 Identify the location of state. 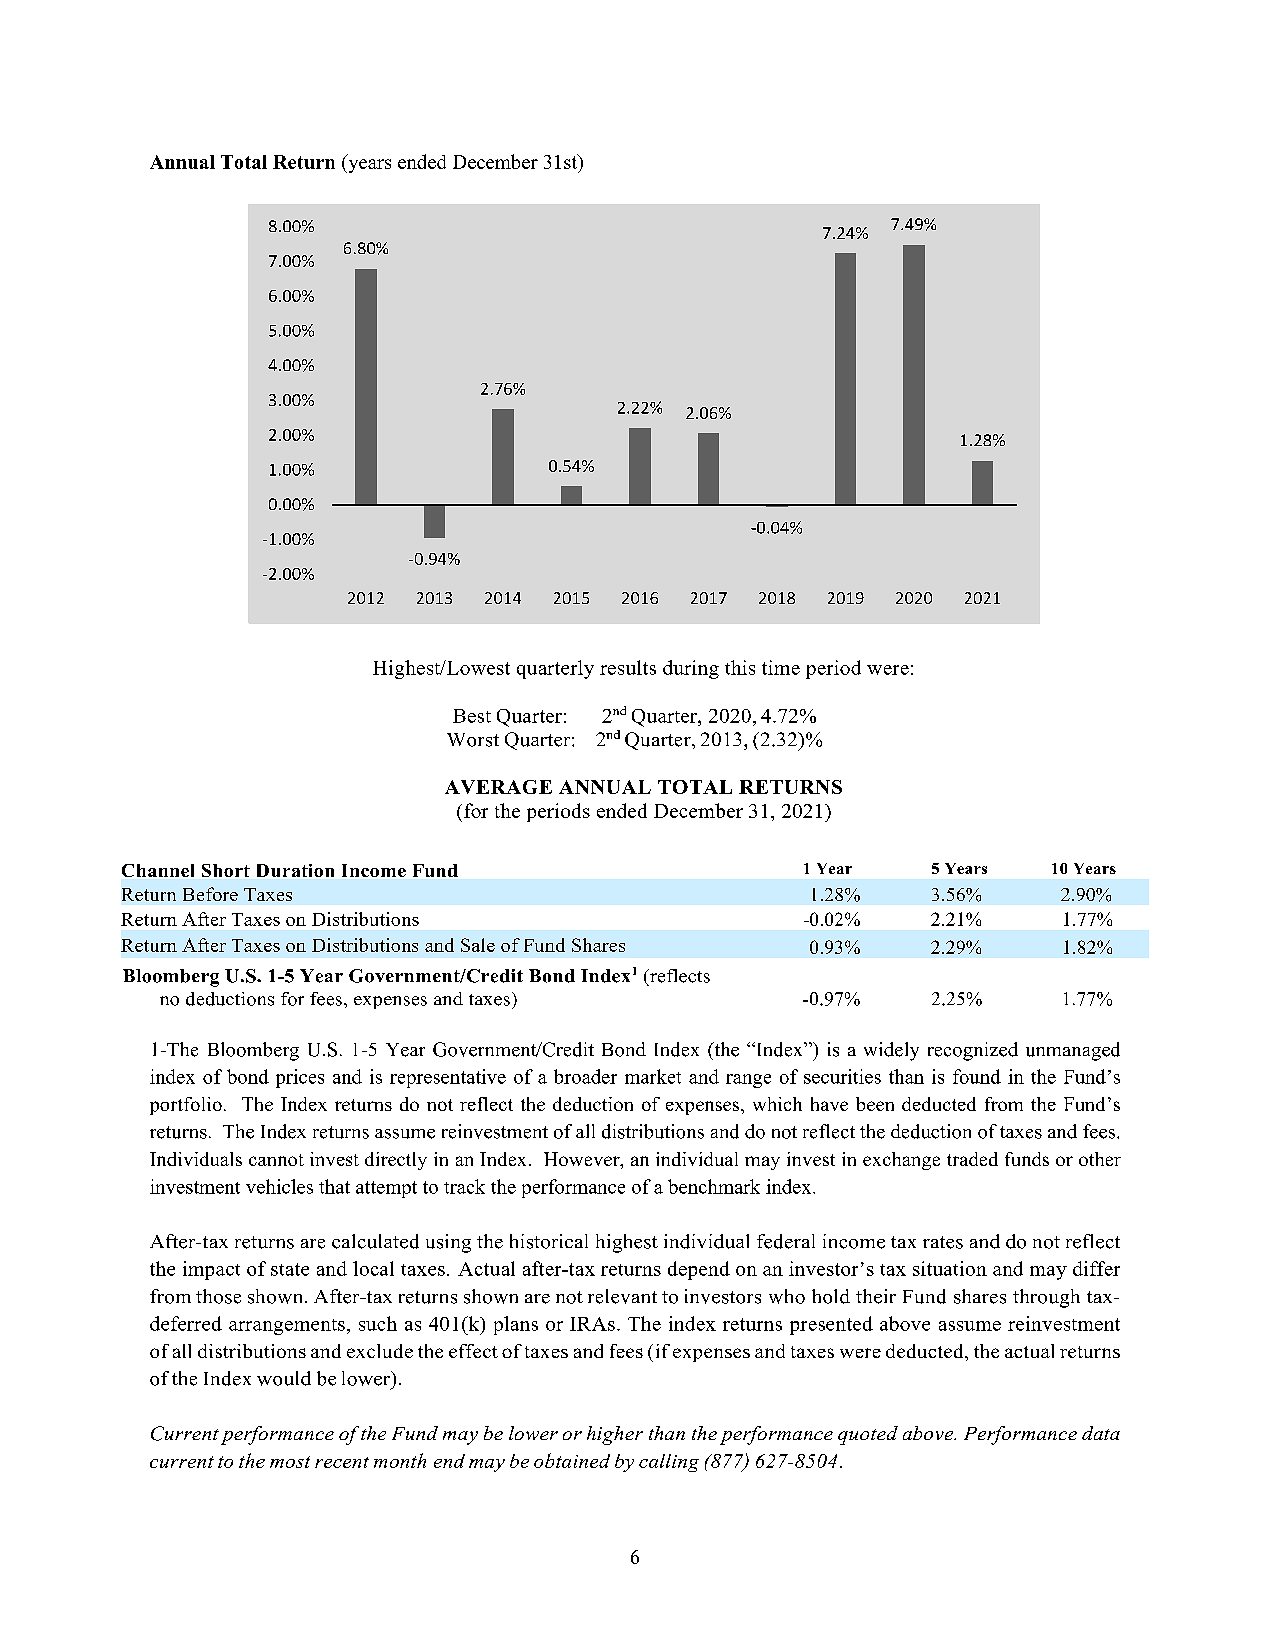
(290, 1269).
